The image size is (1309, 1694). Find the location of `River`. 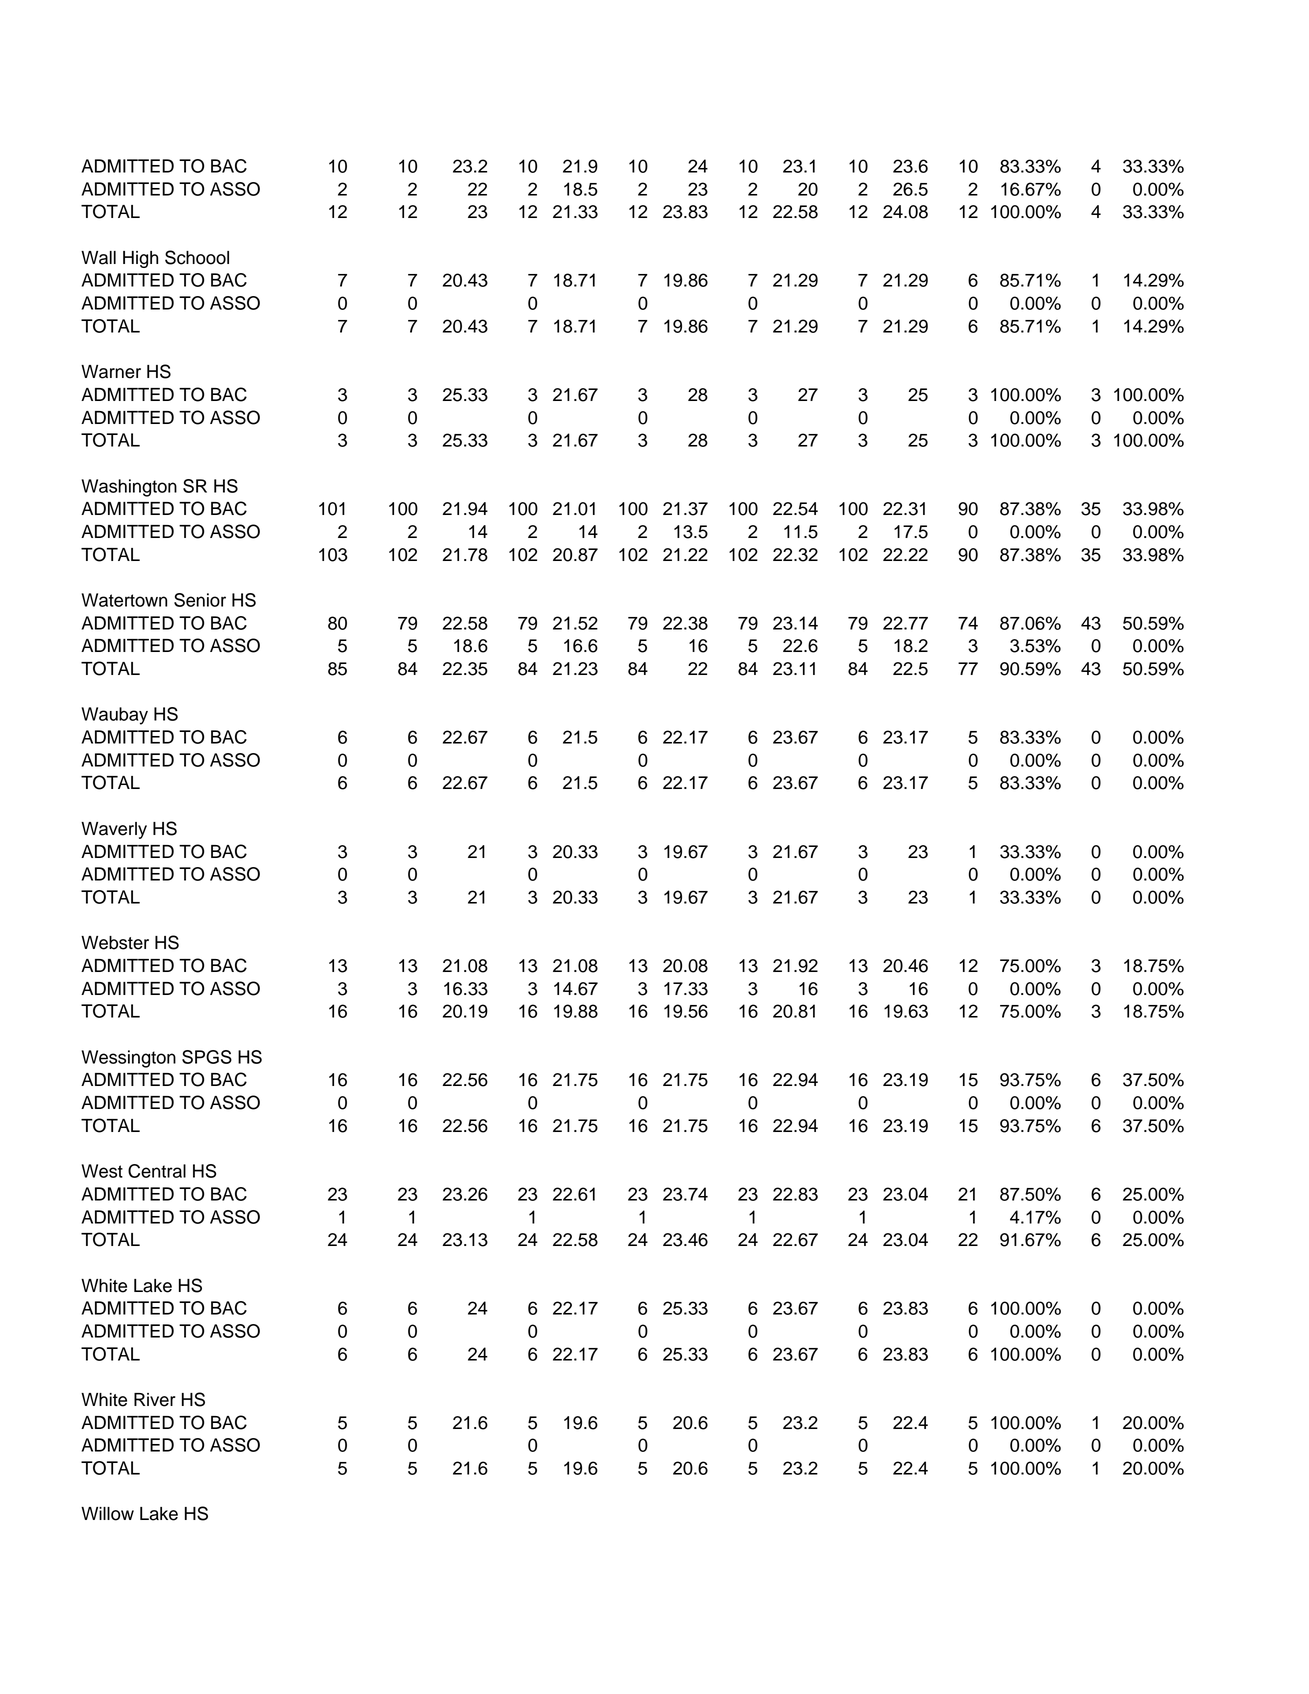

River is located at coordinates (155, 1400).
